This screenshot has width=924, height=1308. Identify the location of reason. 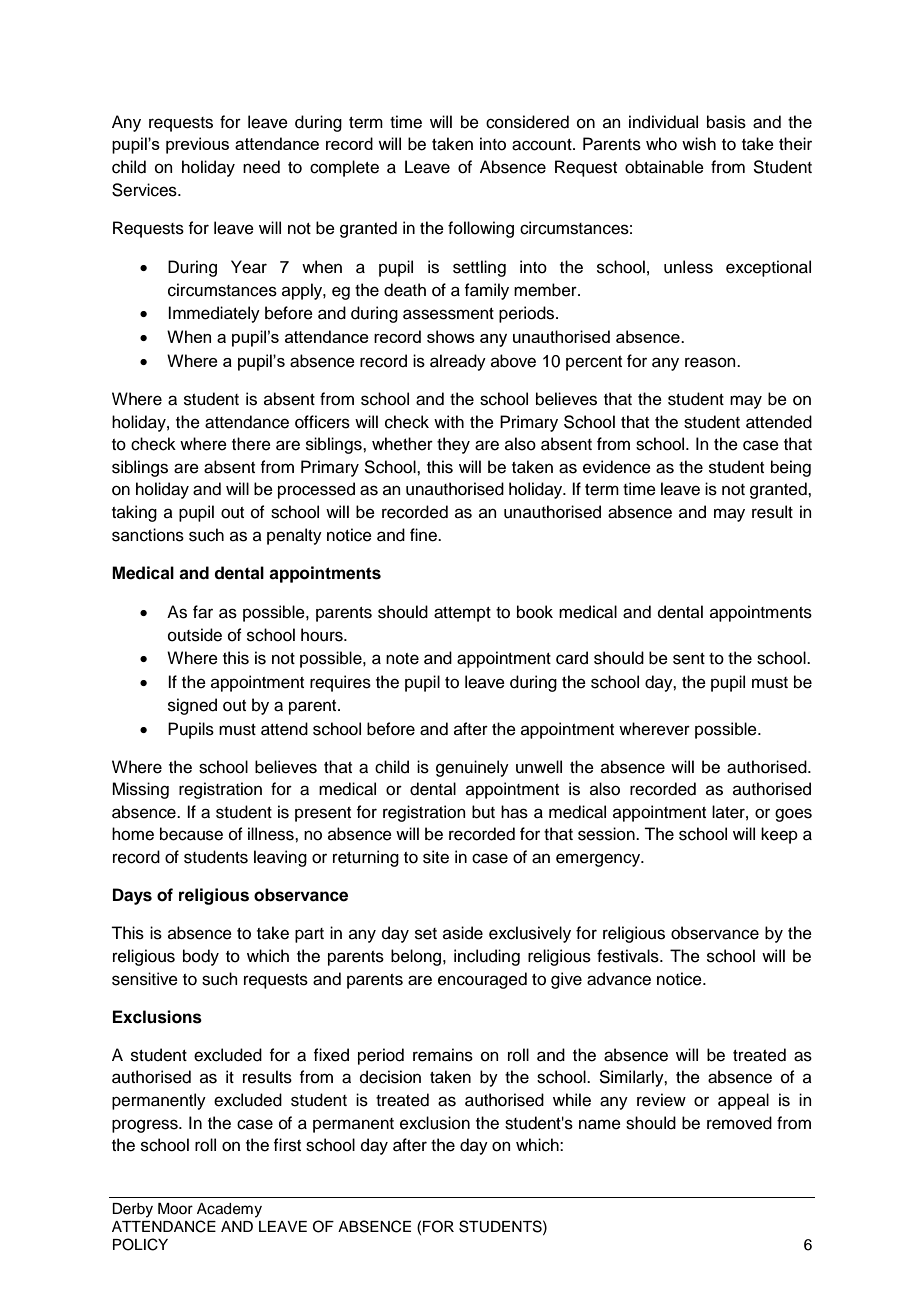
(711, 362).
